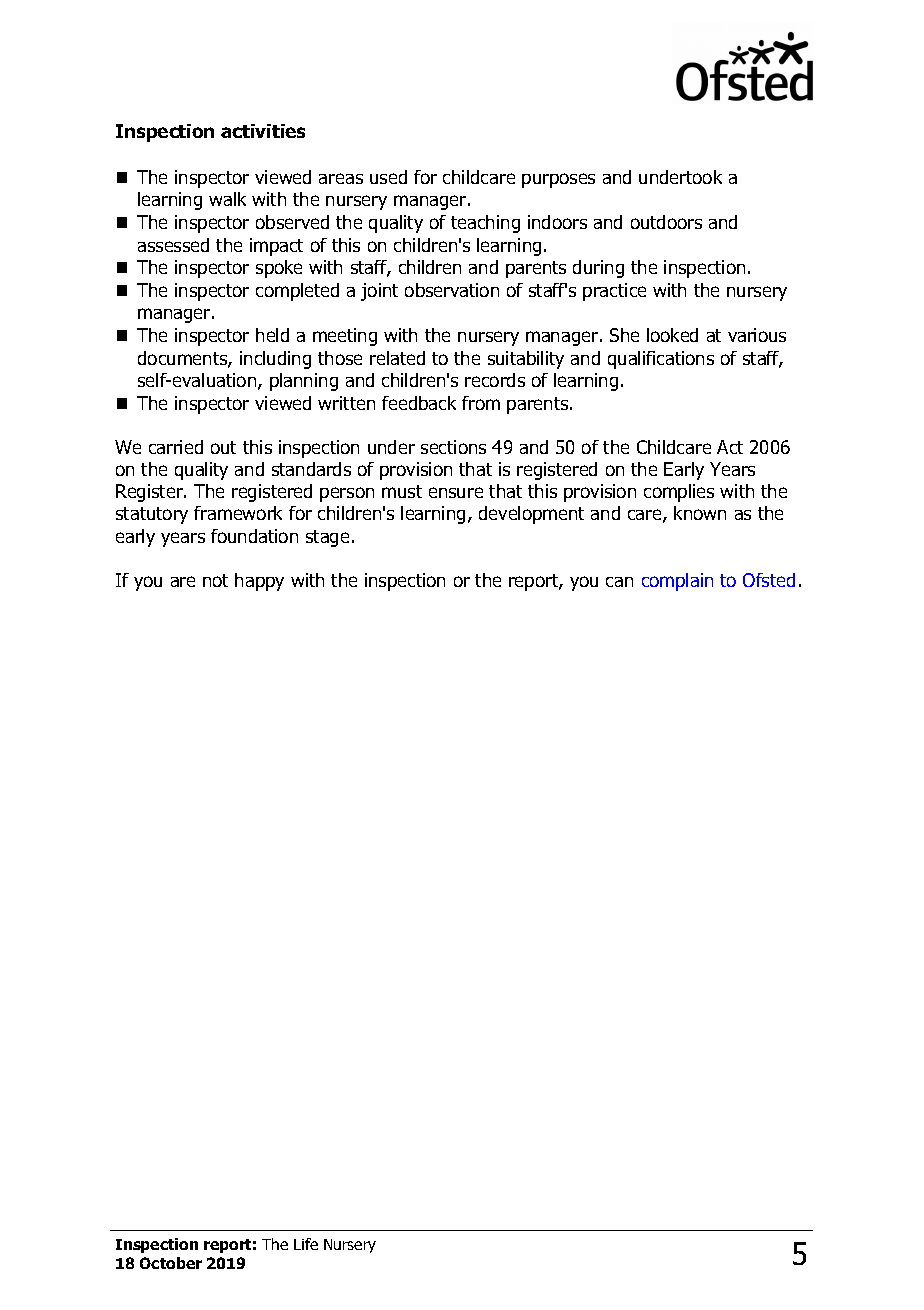 The image size is (924, 1310). Describe the element at coordinates (666, 222) in the document. I see `outdoors` at that location.
